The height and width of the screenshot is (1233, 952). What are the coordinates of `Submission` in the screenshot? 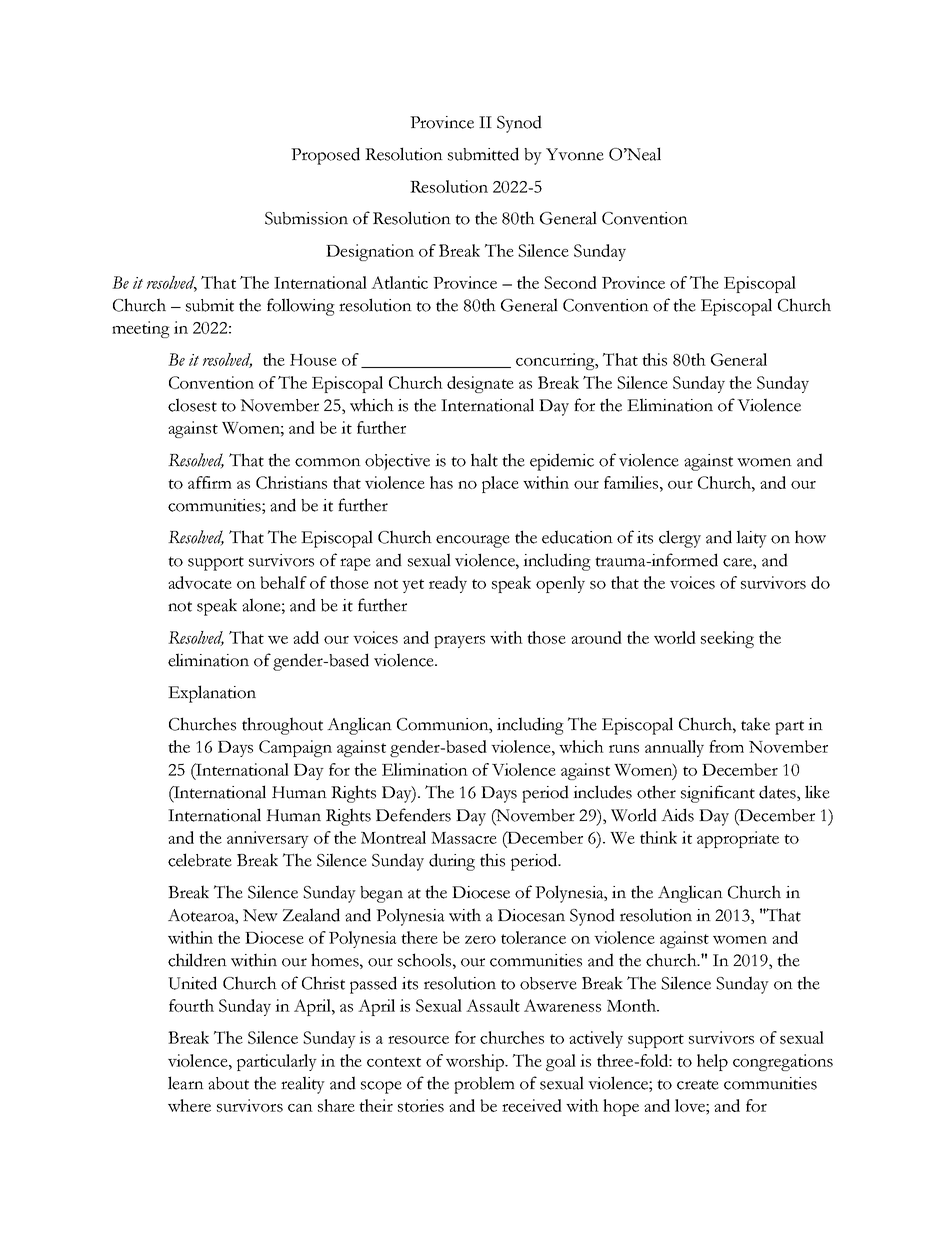 It's located at (306, 218).
